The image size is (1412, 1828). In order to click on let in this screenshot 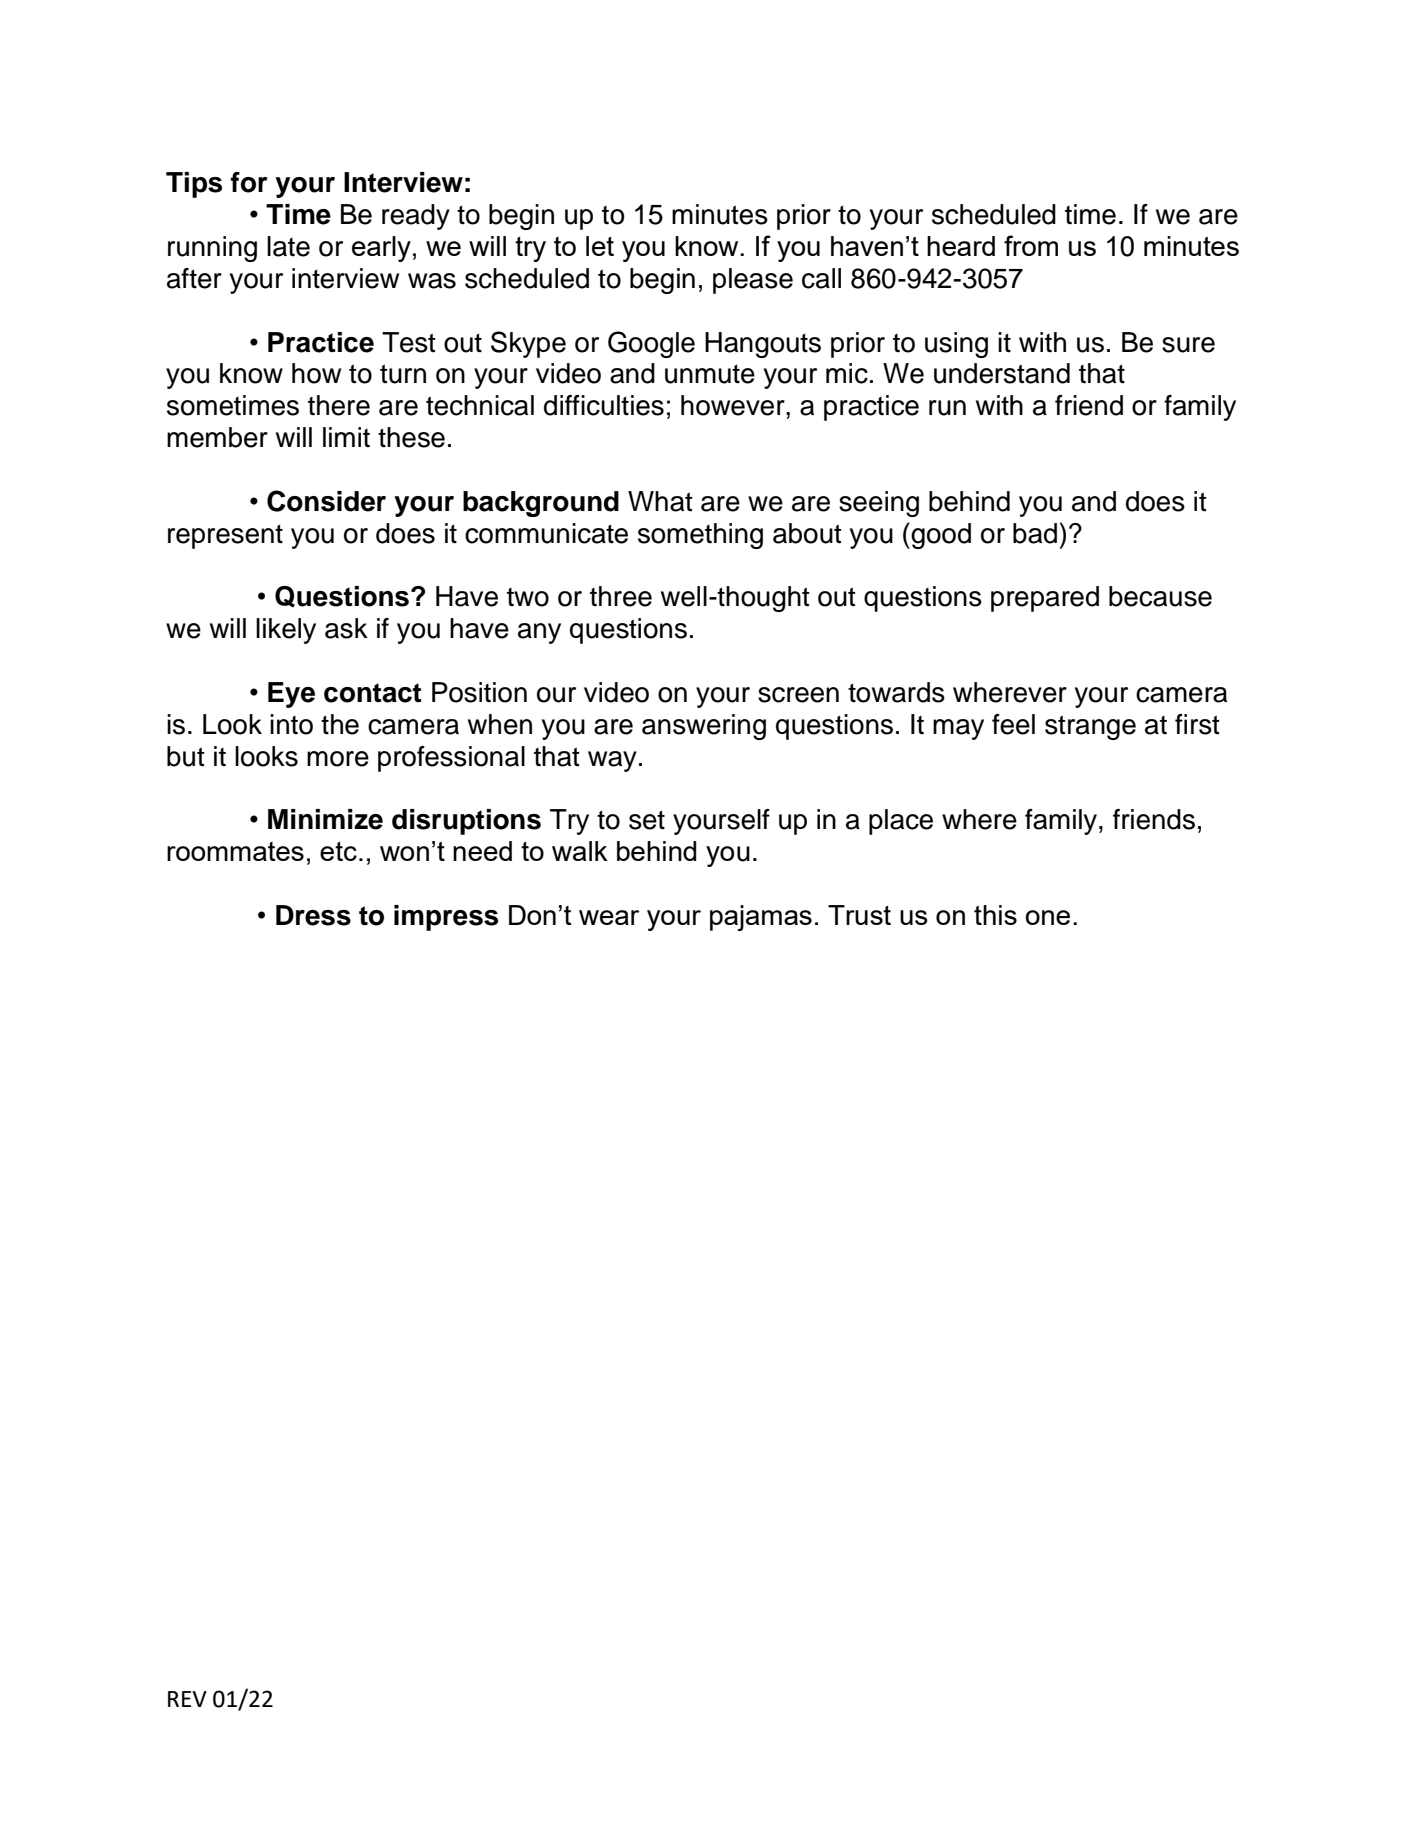, I will do `click(600, 246)`.
